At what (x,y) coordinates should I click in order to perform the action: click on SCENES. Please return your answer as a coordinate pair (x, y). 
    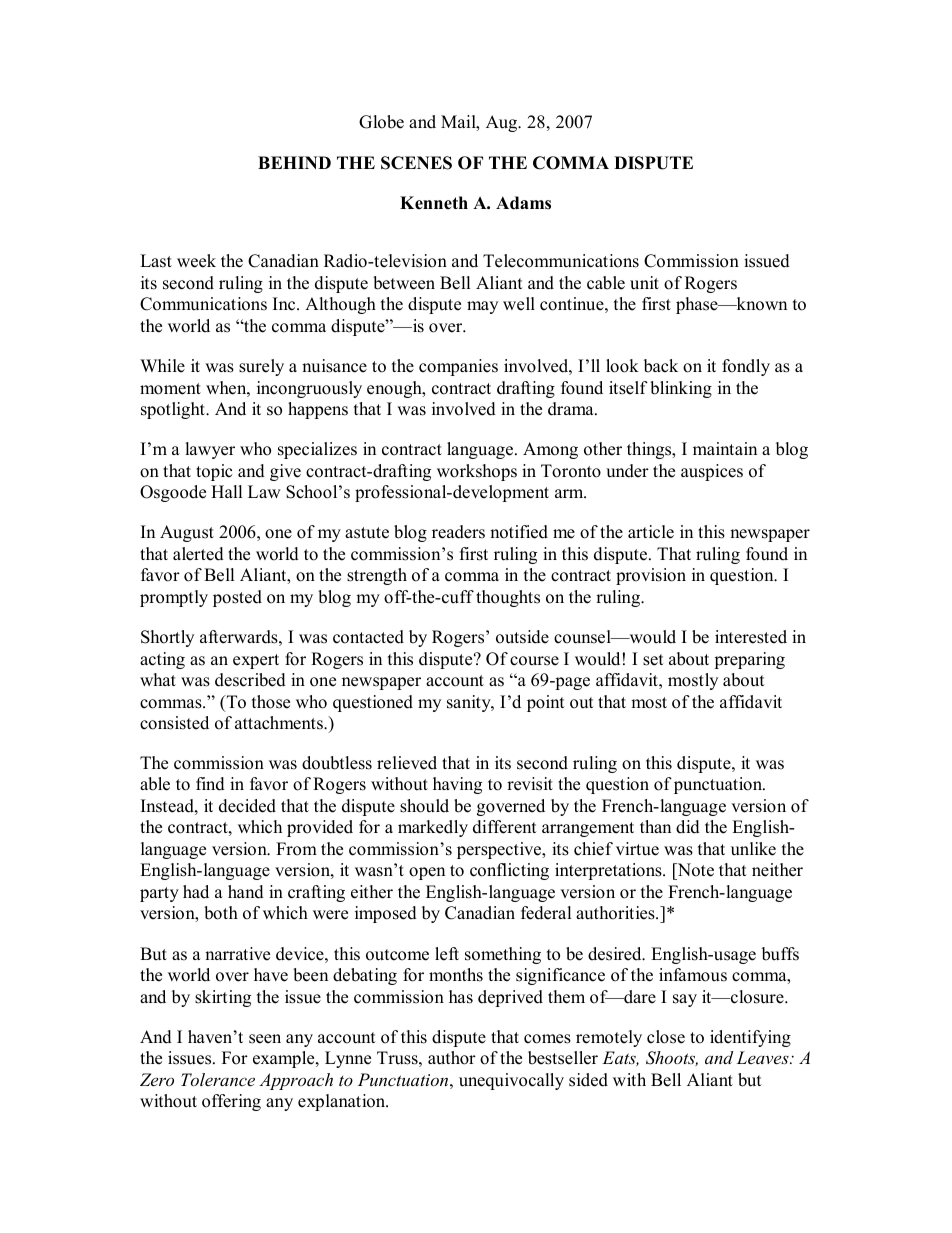
    Looking at the image, I should click on (416, 163).
